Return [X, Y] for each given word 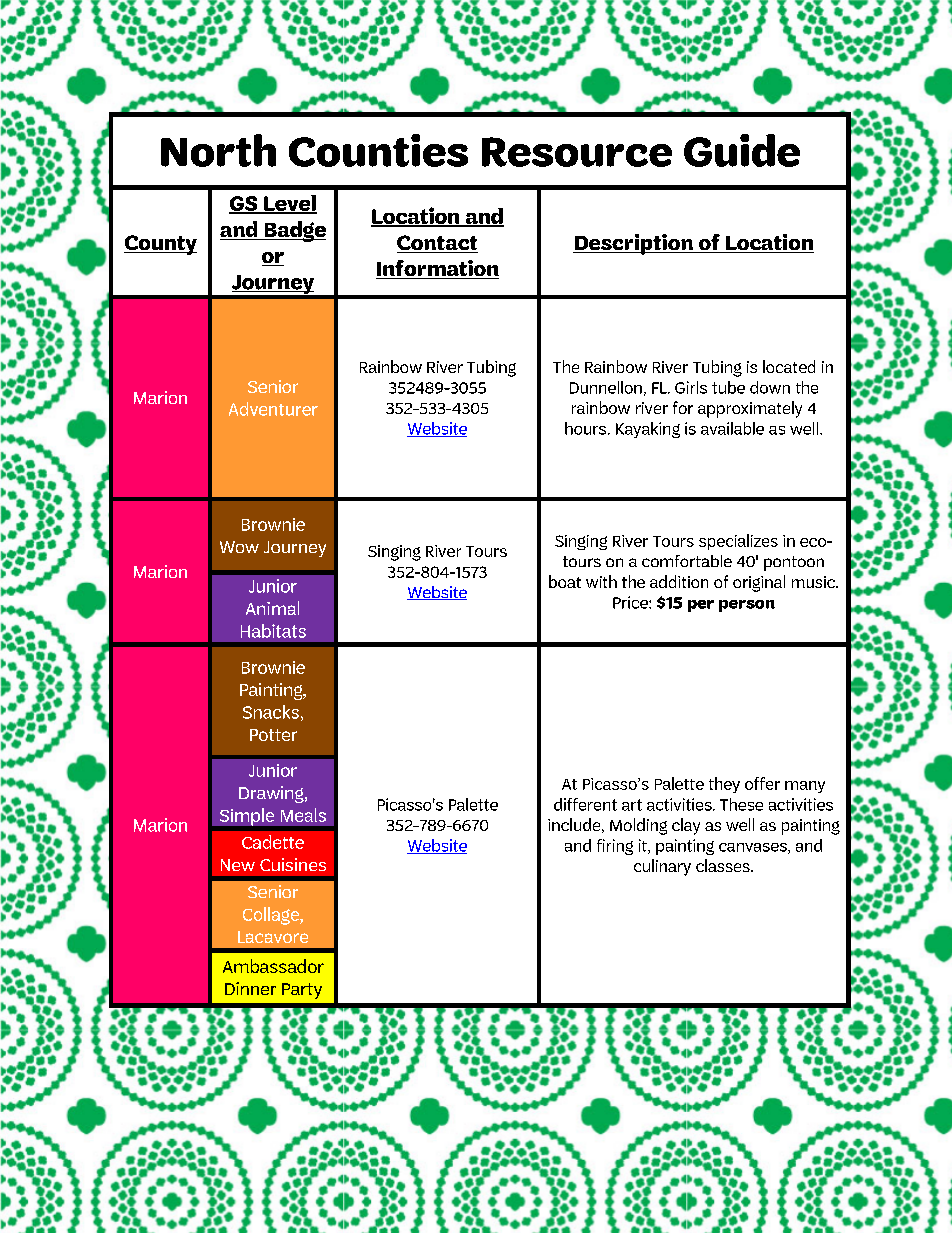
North [218, 150]
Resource [577, 152]
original [759, 583]
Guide [742, 150]
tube [728, 387]
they [724, 785]
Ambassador [273, 966]
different [585, 804]
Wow [239, 547]
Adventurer [273, 409]
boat [565, 581]
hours [587, 428]
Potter [273, 735]
